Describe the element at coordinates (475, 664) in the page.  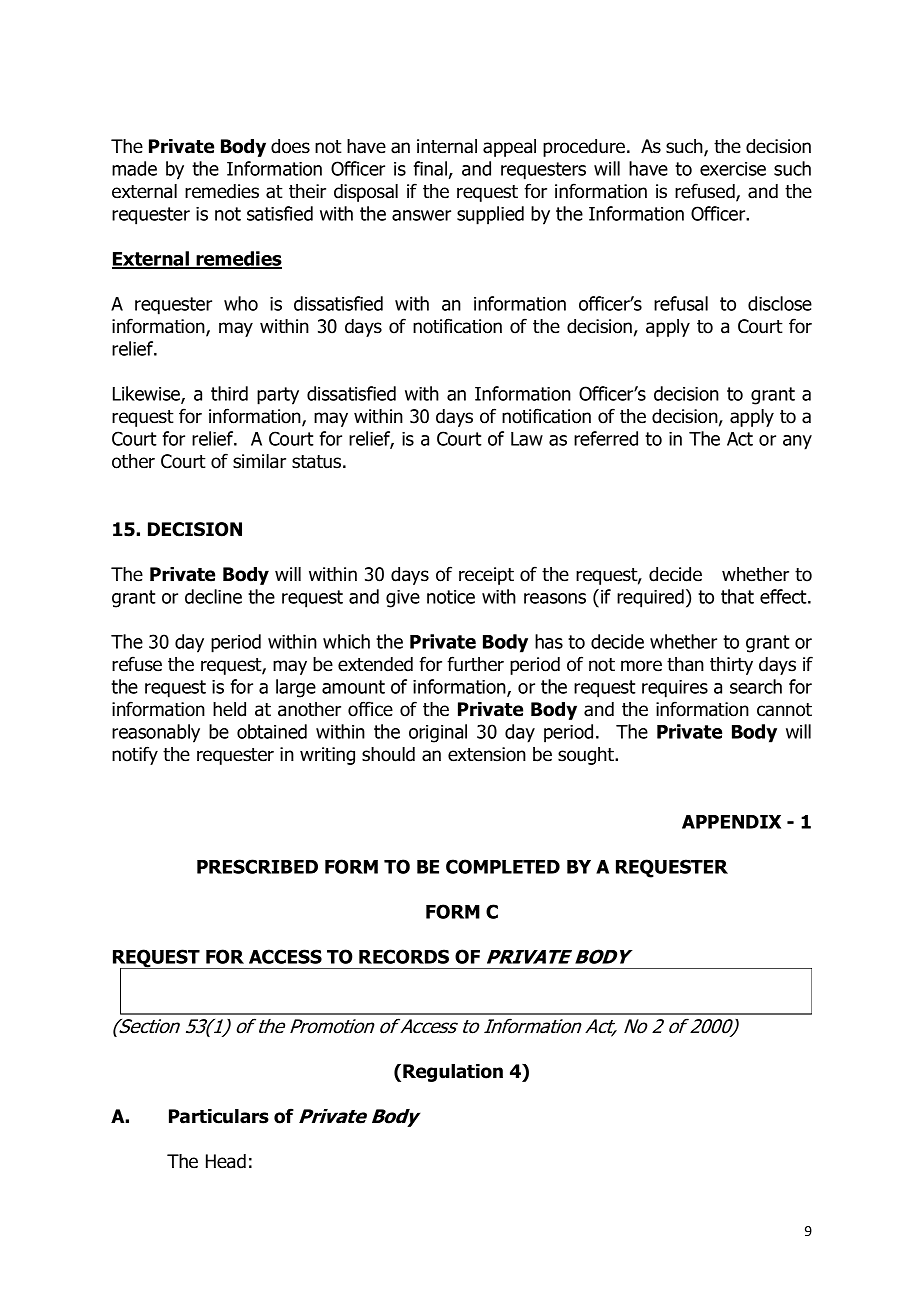
I see `further` at that location.
